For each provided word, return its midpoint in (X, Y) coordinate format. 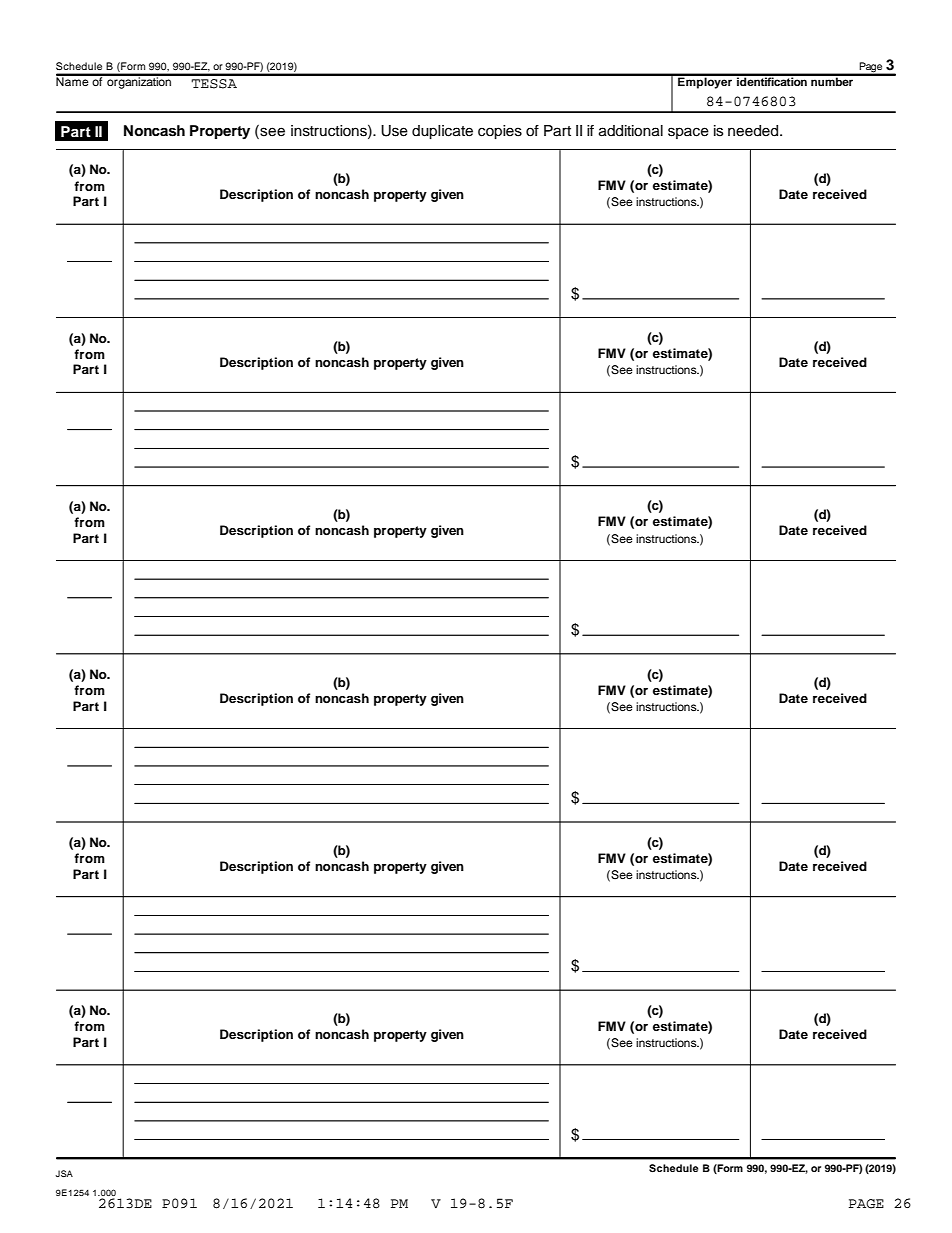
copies (500, 132)
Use (394, 131)
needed (754, 131)
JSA (64, 1173)
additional (631, 131)
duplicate (442, 132)
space (688, 133)
